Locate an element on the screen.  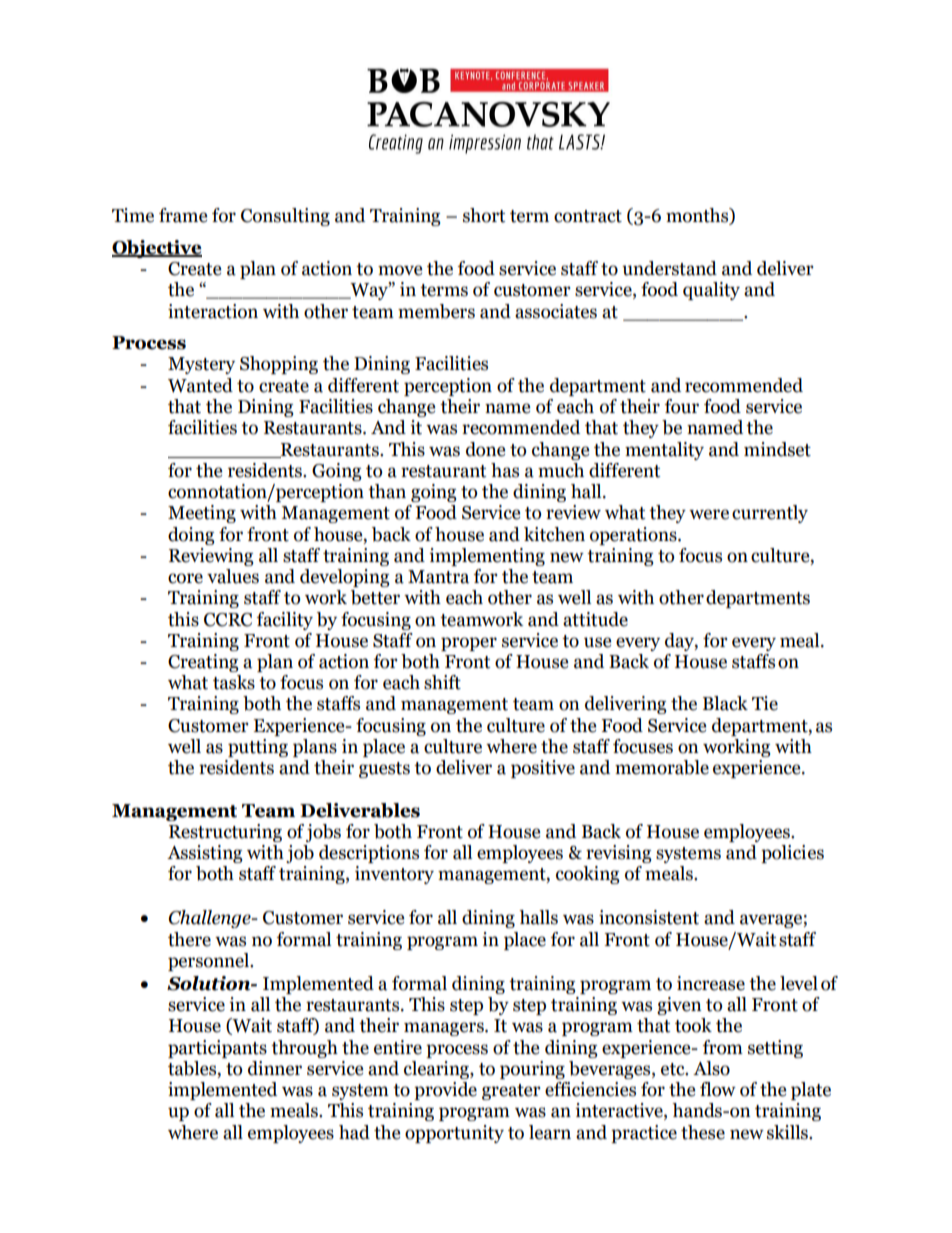
positive is located at coordinates (543, 769).
